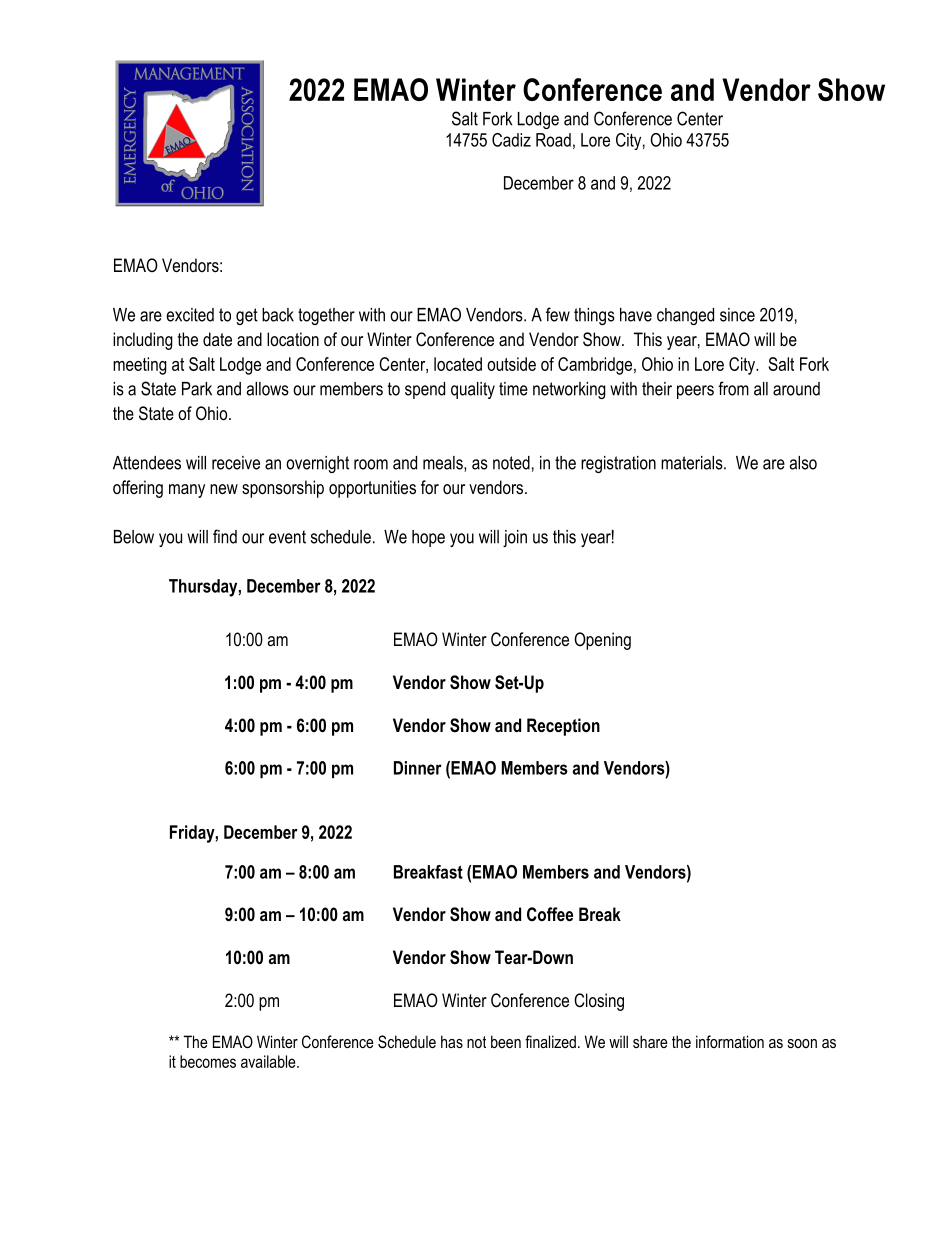 Image resolution: width=952 pixels, height=1233 pixels. What do you see at coordinates (563, 727) in the screenshot?
I see `Reception` at bounding box center [563, 727].
